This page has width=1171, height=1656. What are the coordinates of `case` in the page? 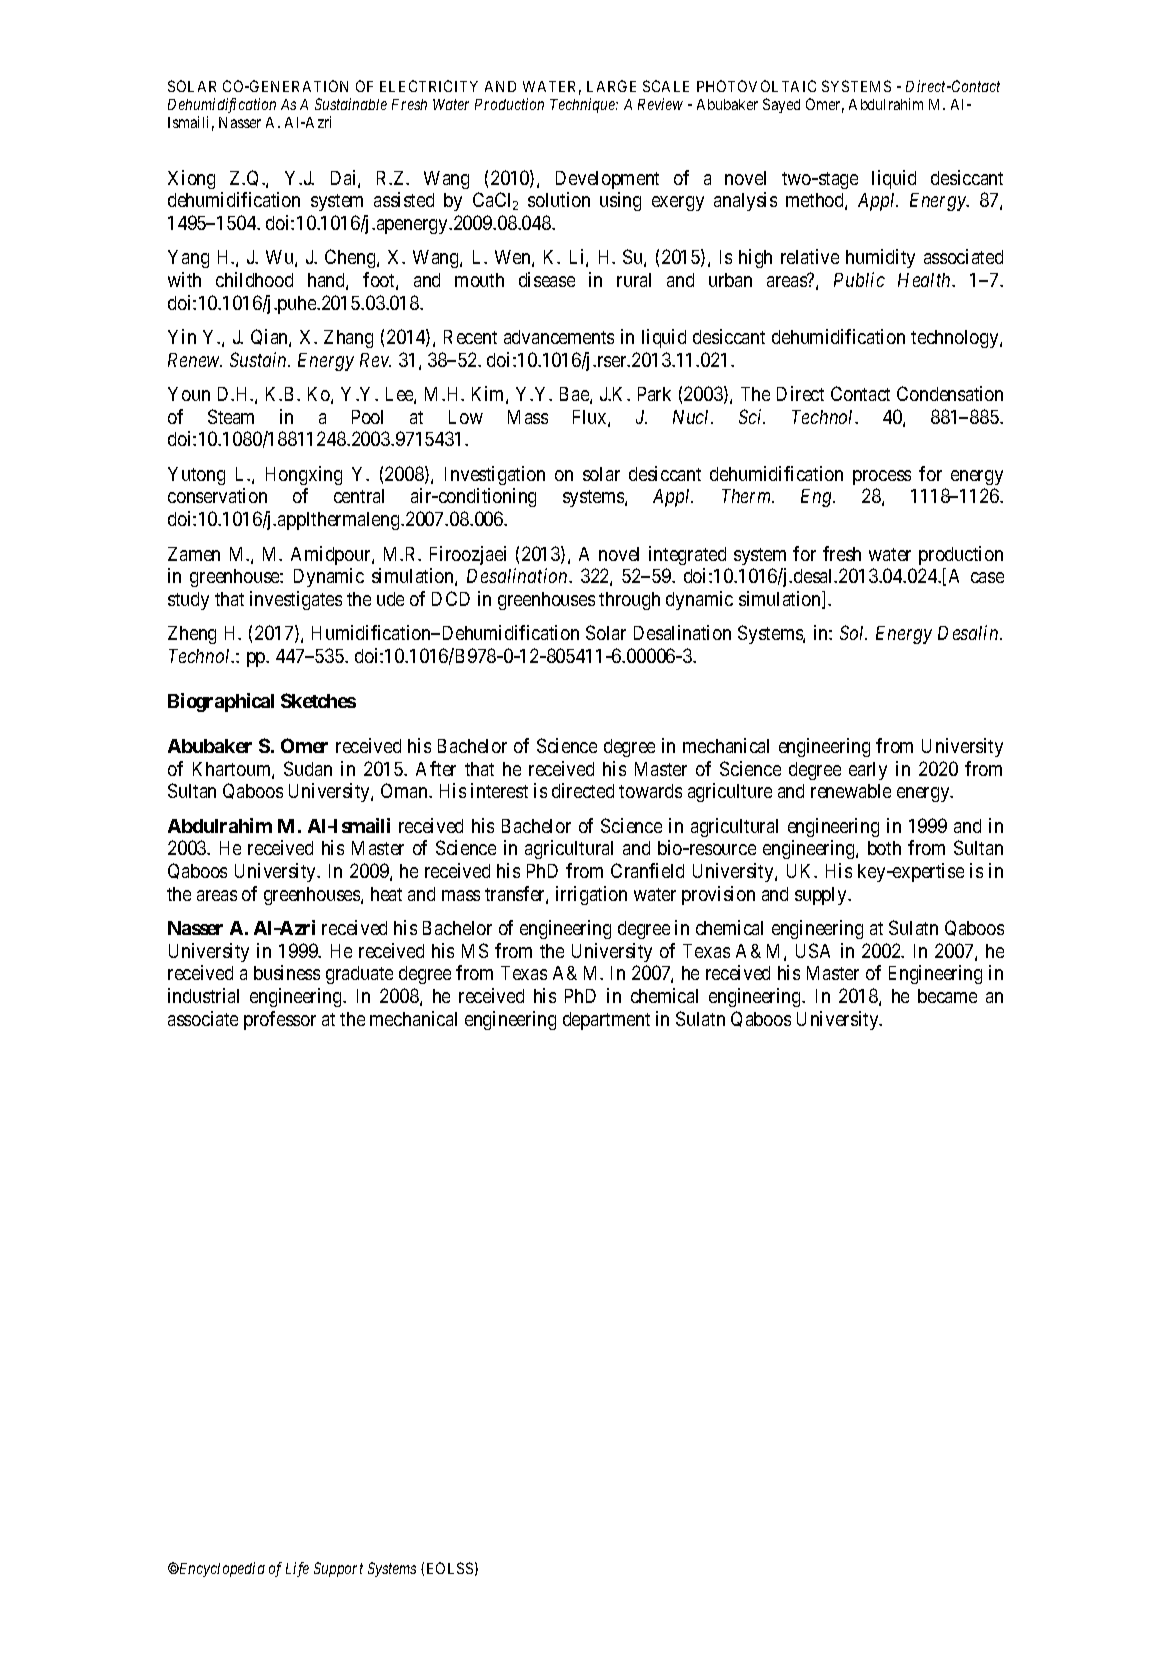 It's located at (987, 577).
